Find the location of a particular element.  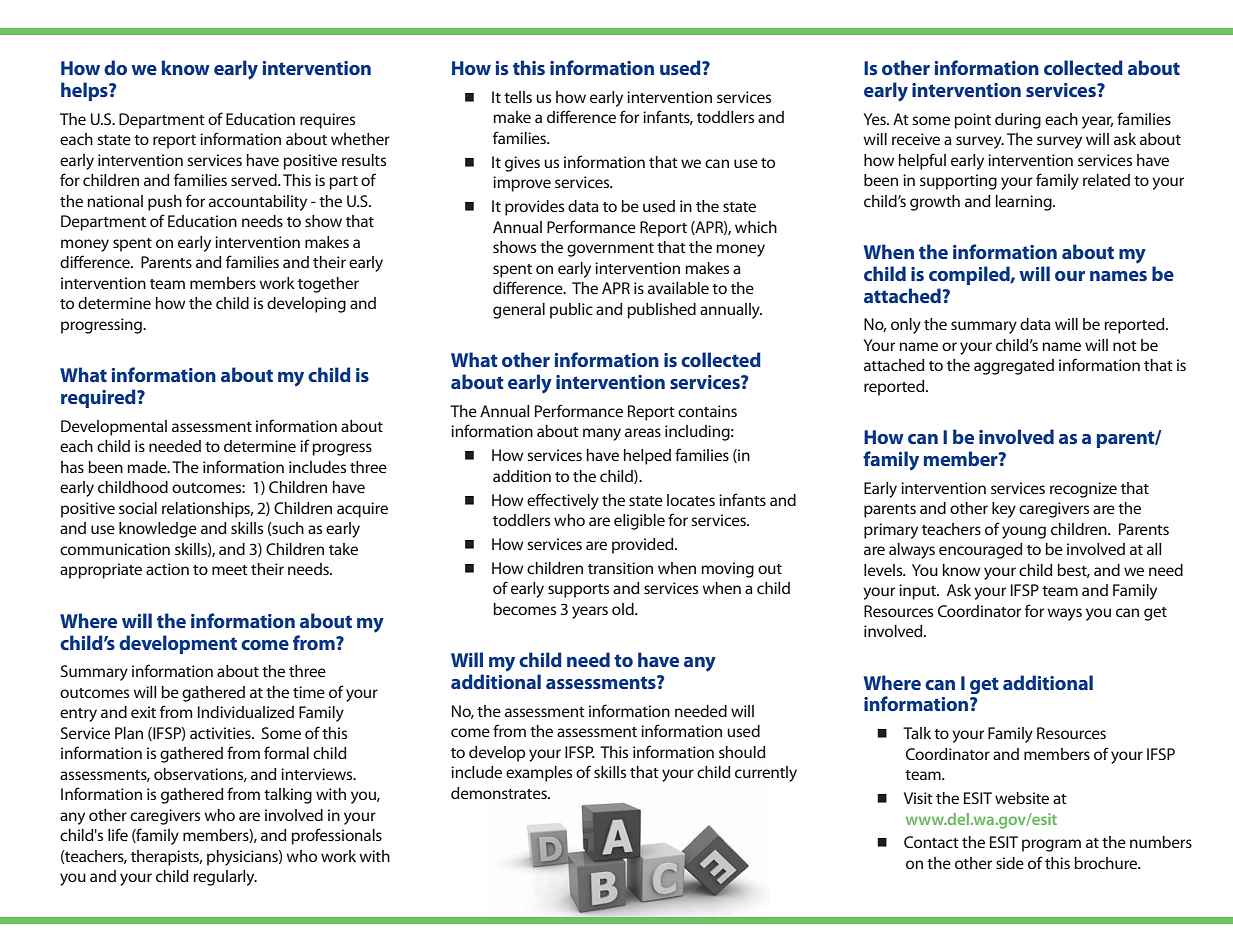

tells is located at coordinates (518, 97).
